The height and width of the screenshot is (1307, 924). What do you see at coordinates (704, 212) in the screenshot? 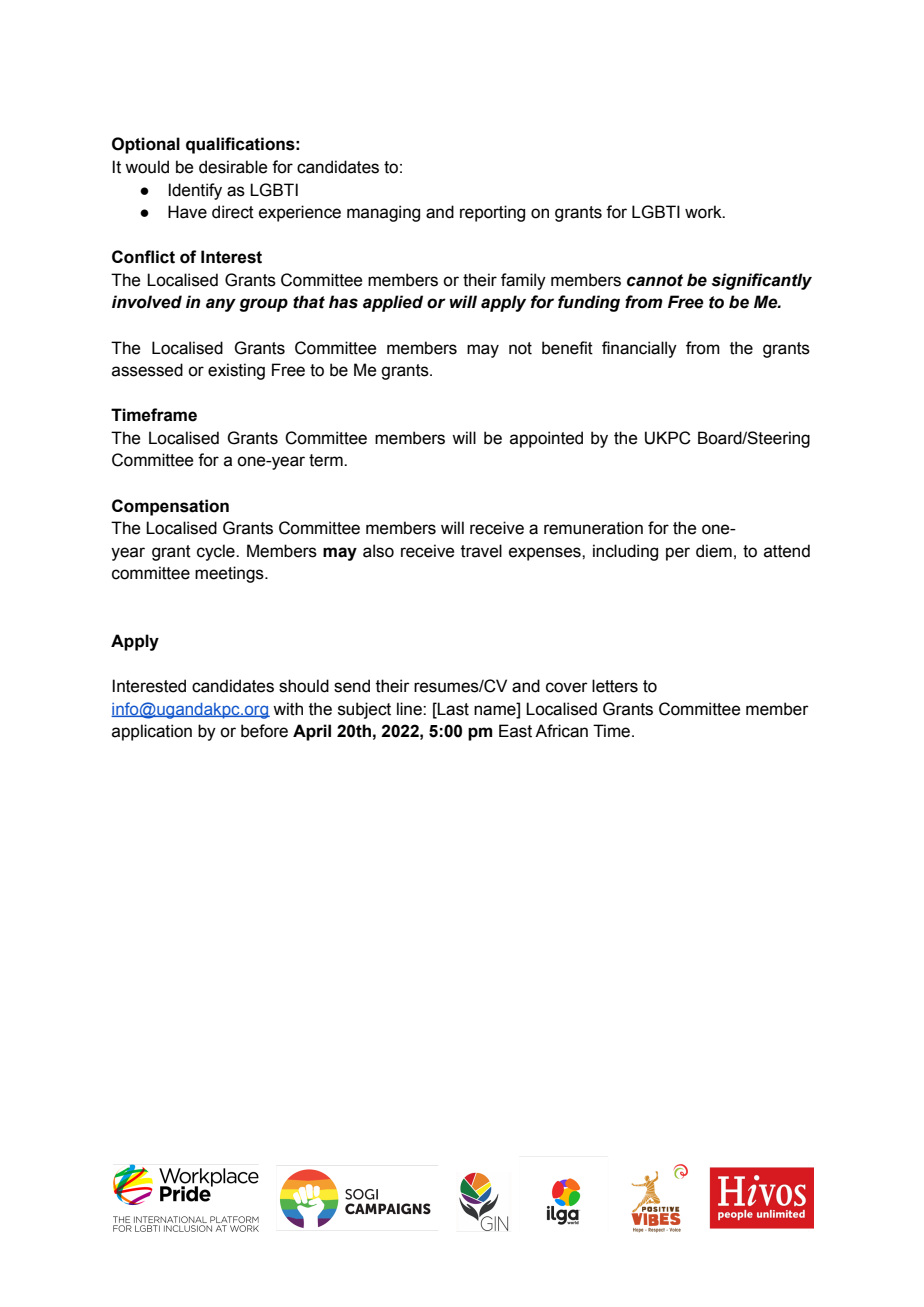
I see `work` at bounding box center [704, 212].
